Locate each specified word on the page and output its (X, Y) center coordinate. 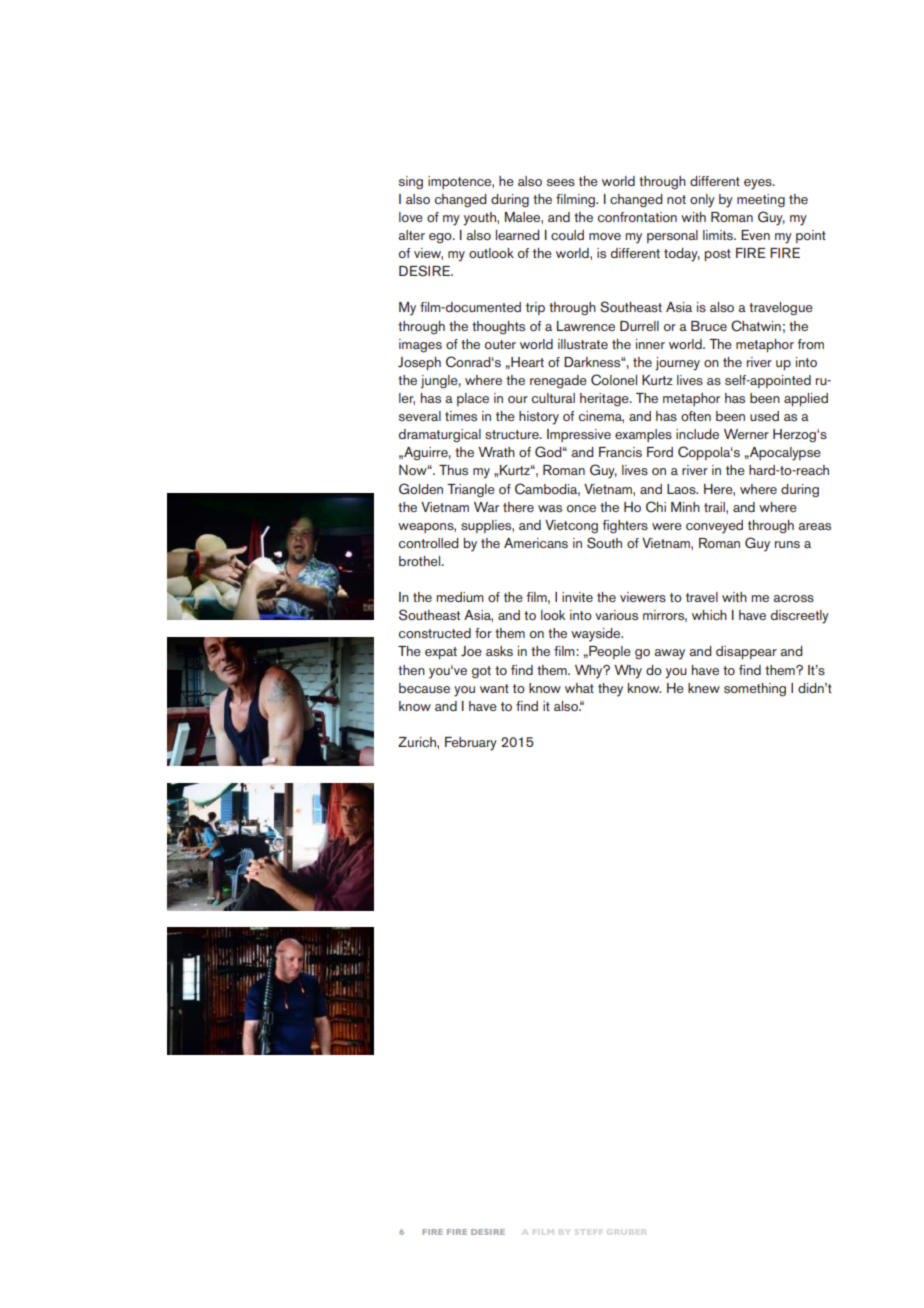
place (473, 399)
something (755, 690)
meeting (761, 201)
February (471, 744)
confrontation (637, 217)
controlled (429, 543)
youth (480, 219)
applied (806, 399)
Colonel (614, 380)
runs (787, 544)
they (610, 690)
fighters (625, 527)
